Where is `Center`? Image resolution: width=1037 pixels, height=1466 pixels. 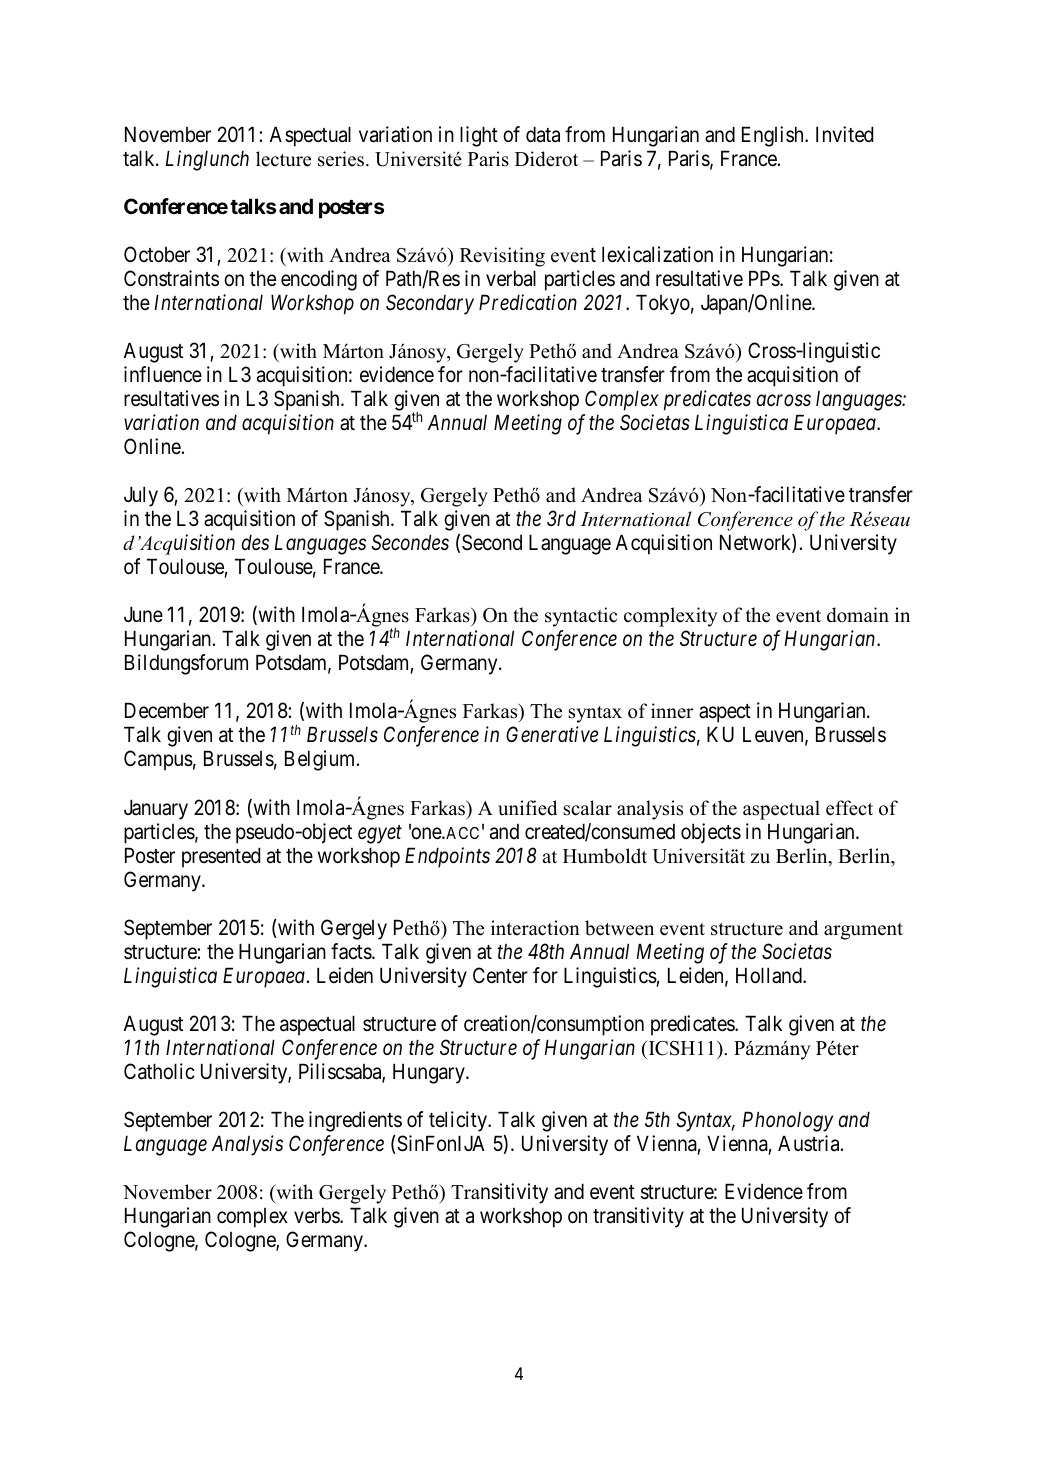 Center is located at coordinates (500, 975).
